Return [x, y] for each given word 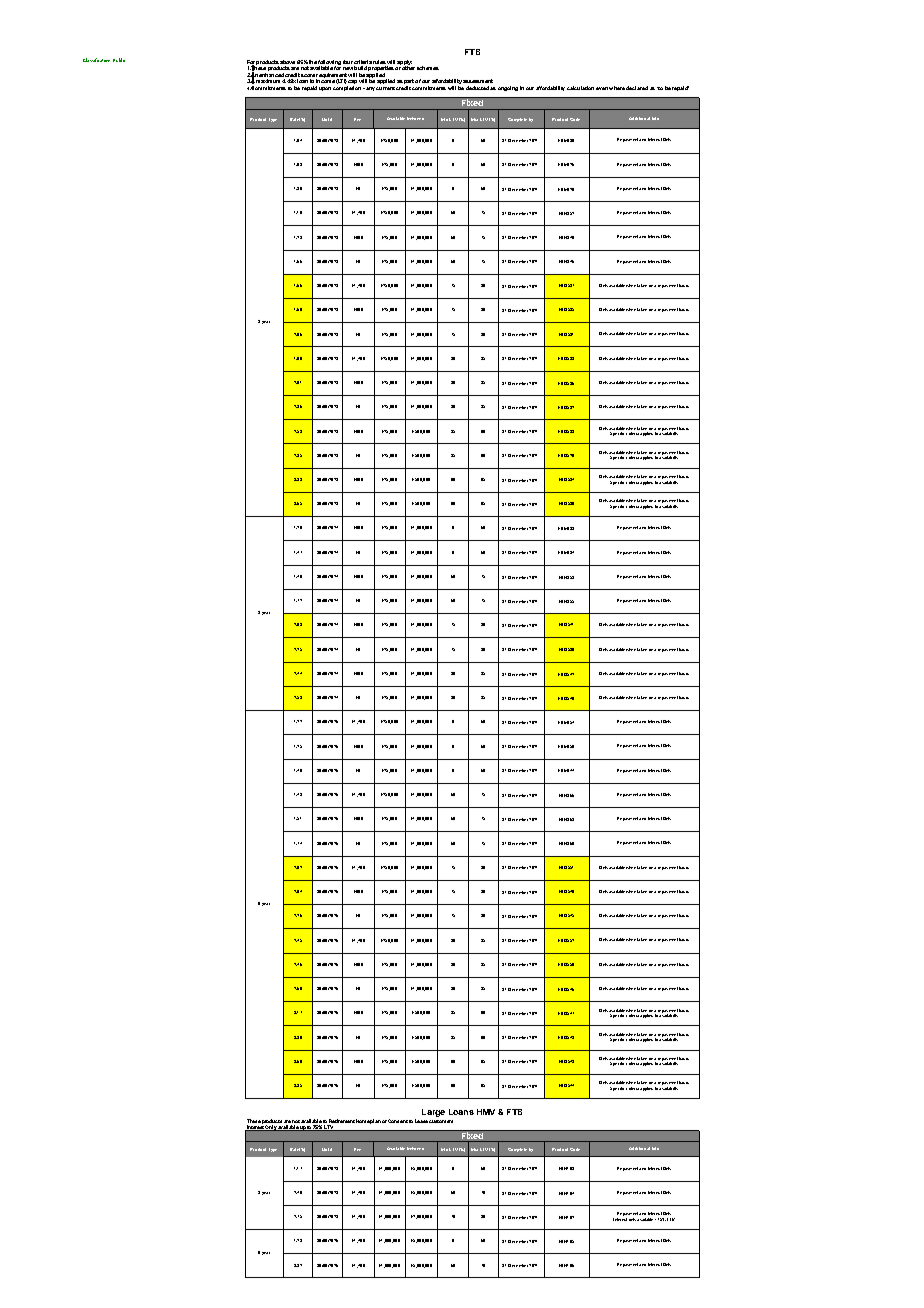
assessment [478, 81]
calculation [580, 88]
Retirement [341, 1122]
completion [348, 88]
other [408, 68]
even [602, 88]
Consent [398, 1121]
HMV [486, 1112]
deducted [477, 88]
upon [325, 89]
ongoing [508, 88]
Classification [96, 60]
